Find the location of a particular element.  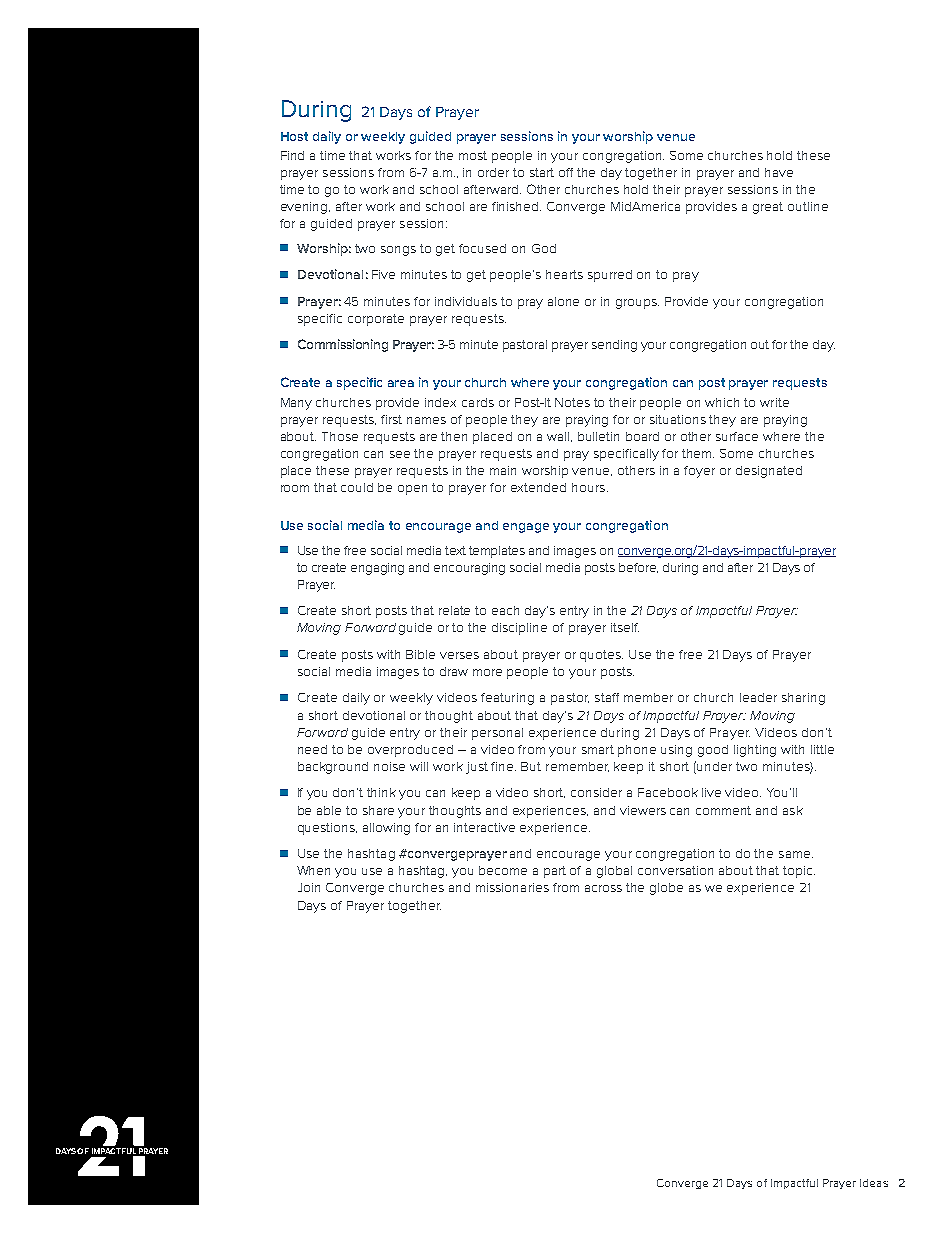

Join is located at coordinates (309, 887).
